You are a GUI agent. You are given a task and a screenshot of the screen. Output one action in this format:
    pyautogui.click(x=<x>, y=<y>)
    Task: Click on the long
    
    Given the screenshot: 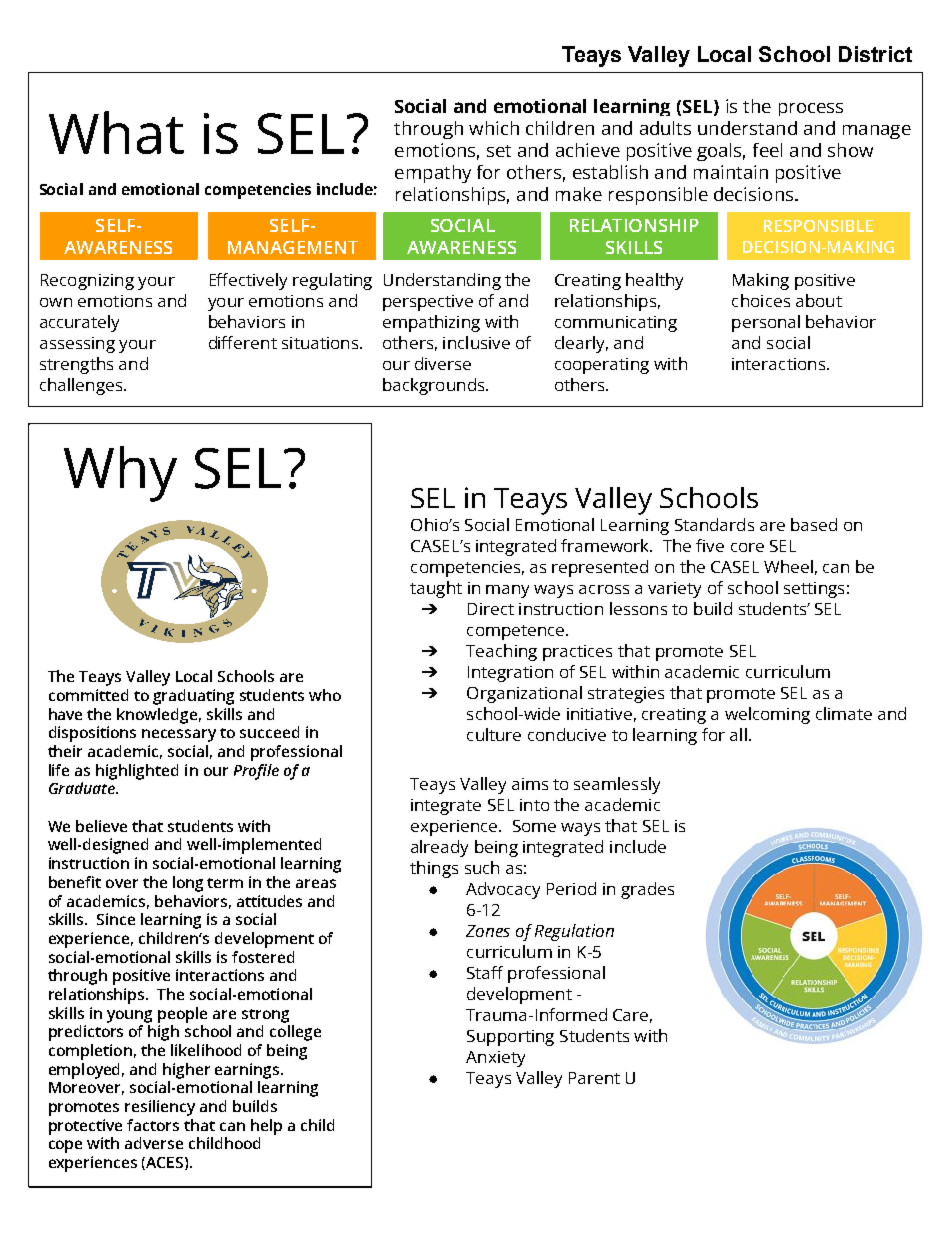 What is the action you would take?
    pyautogui.click(x=188, y=884)
